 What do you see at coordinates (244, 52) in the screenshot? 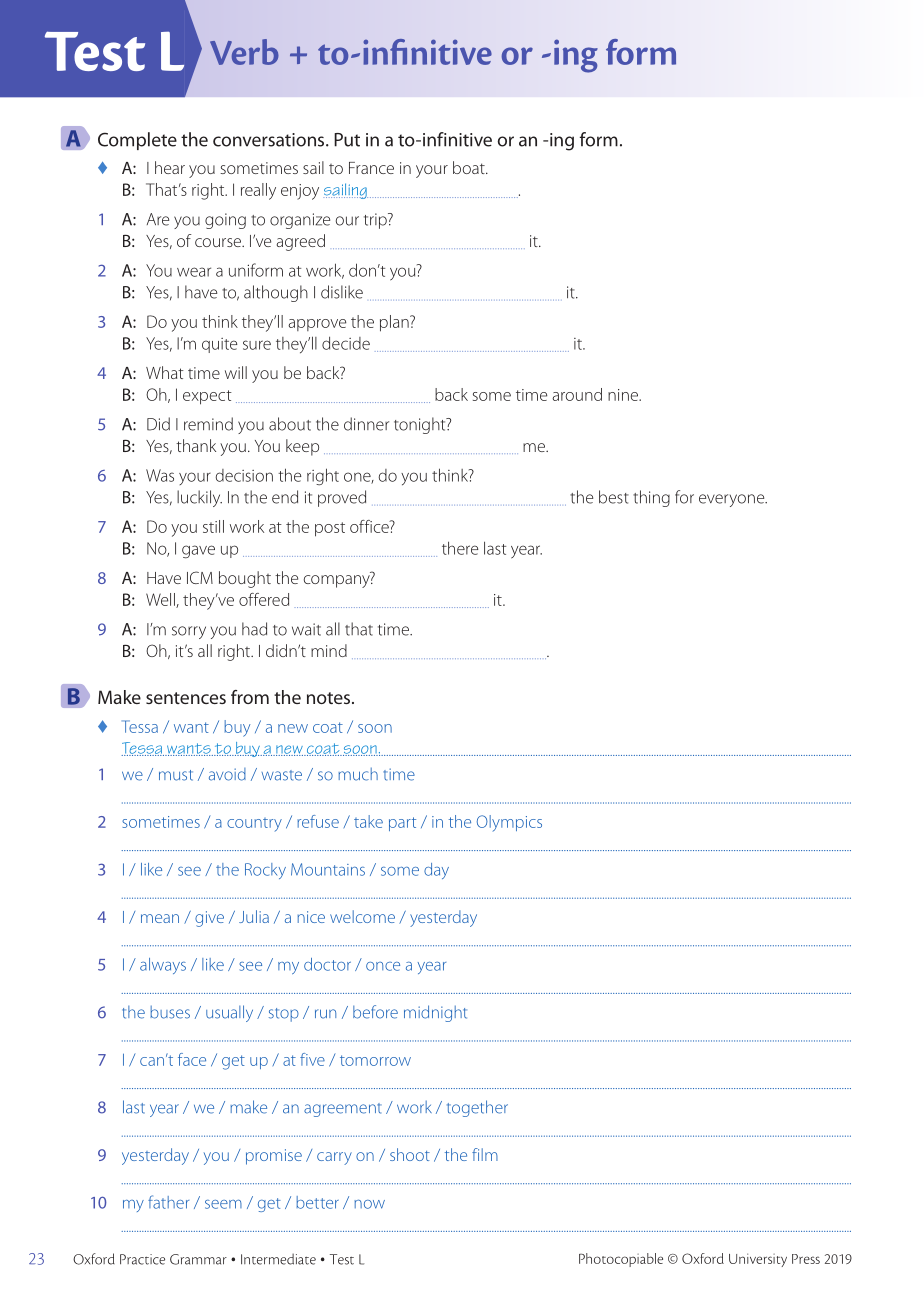
I see `Verb` at bounding box center [244, 52].
